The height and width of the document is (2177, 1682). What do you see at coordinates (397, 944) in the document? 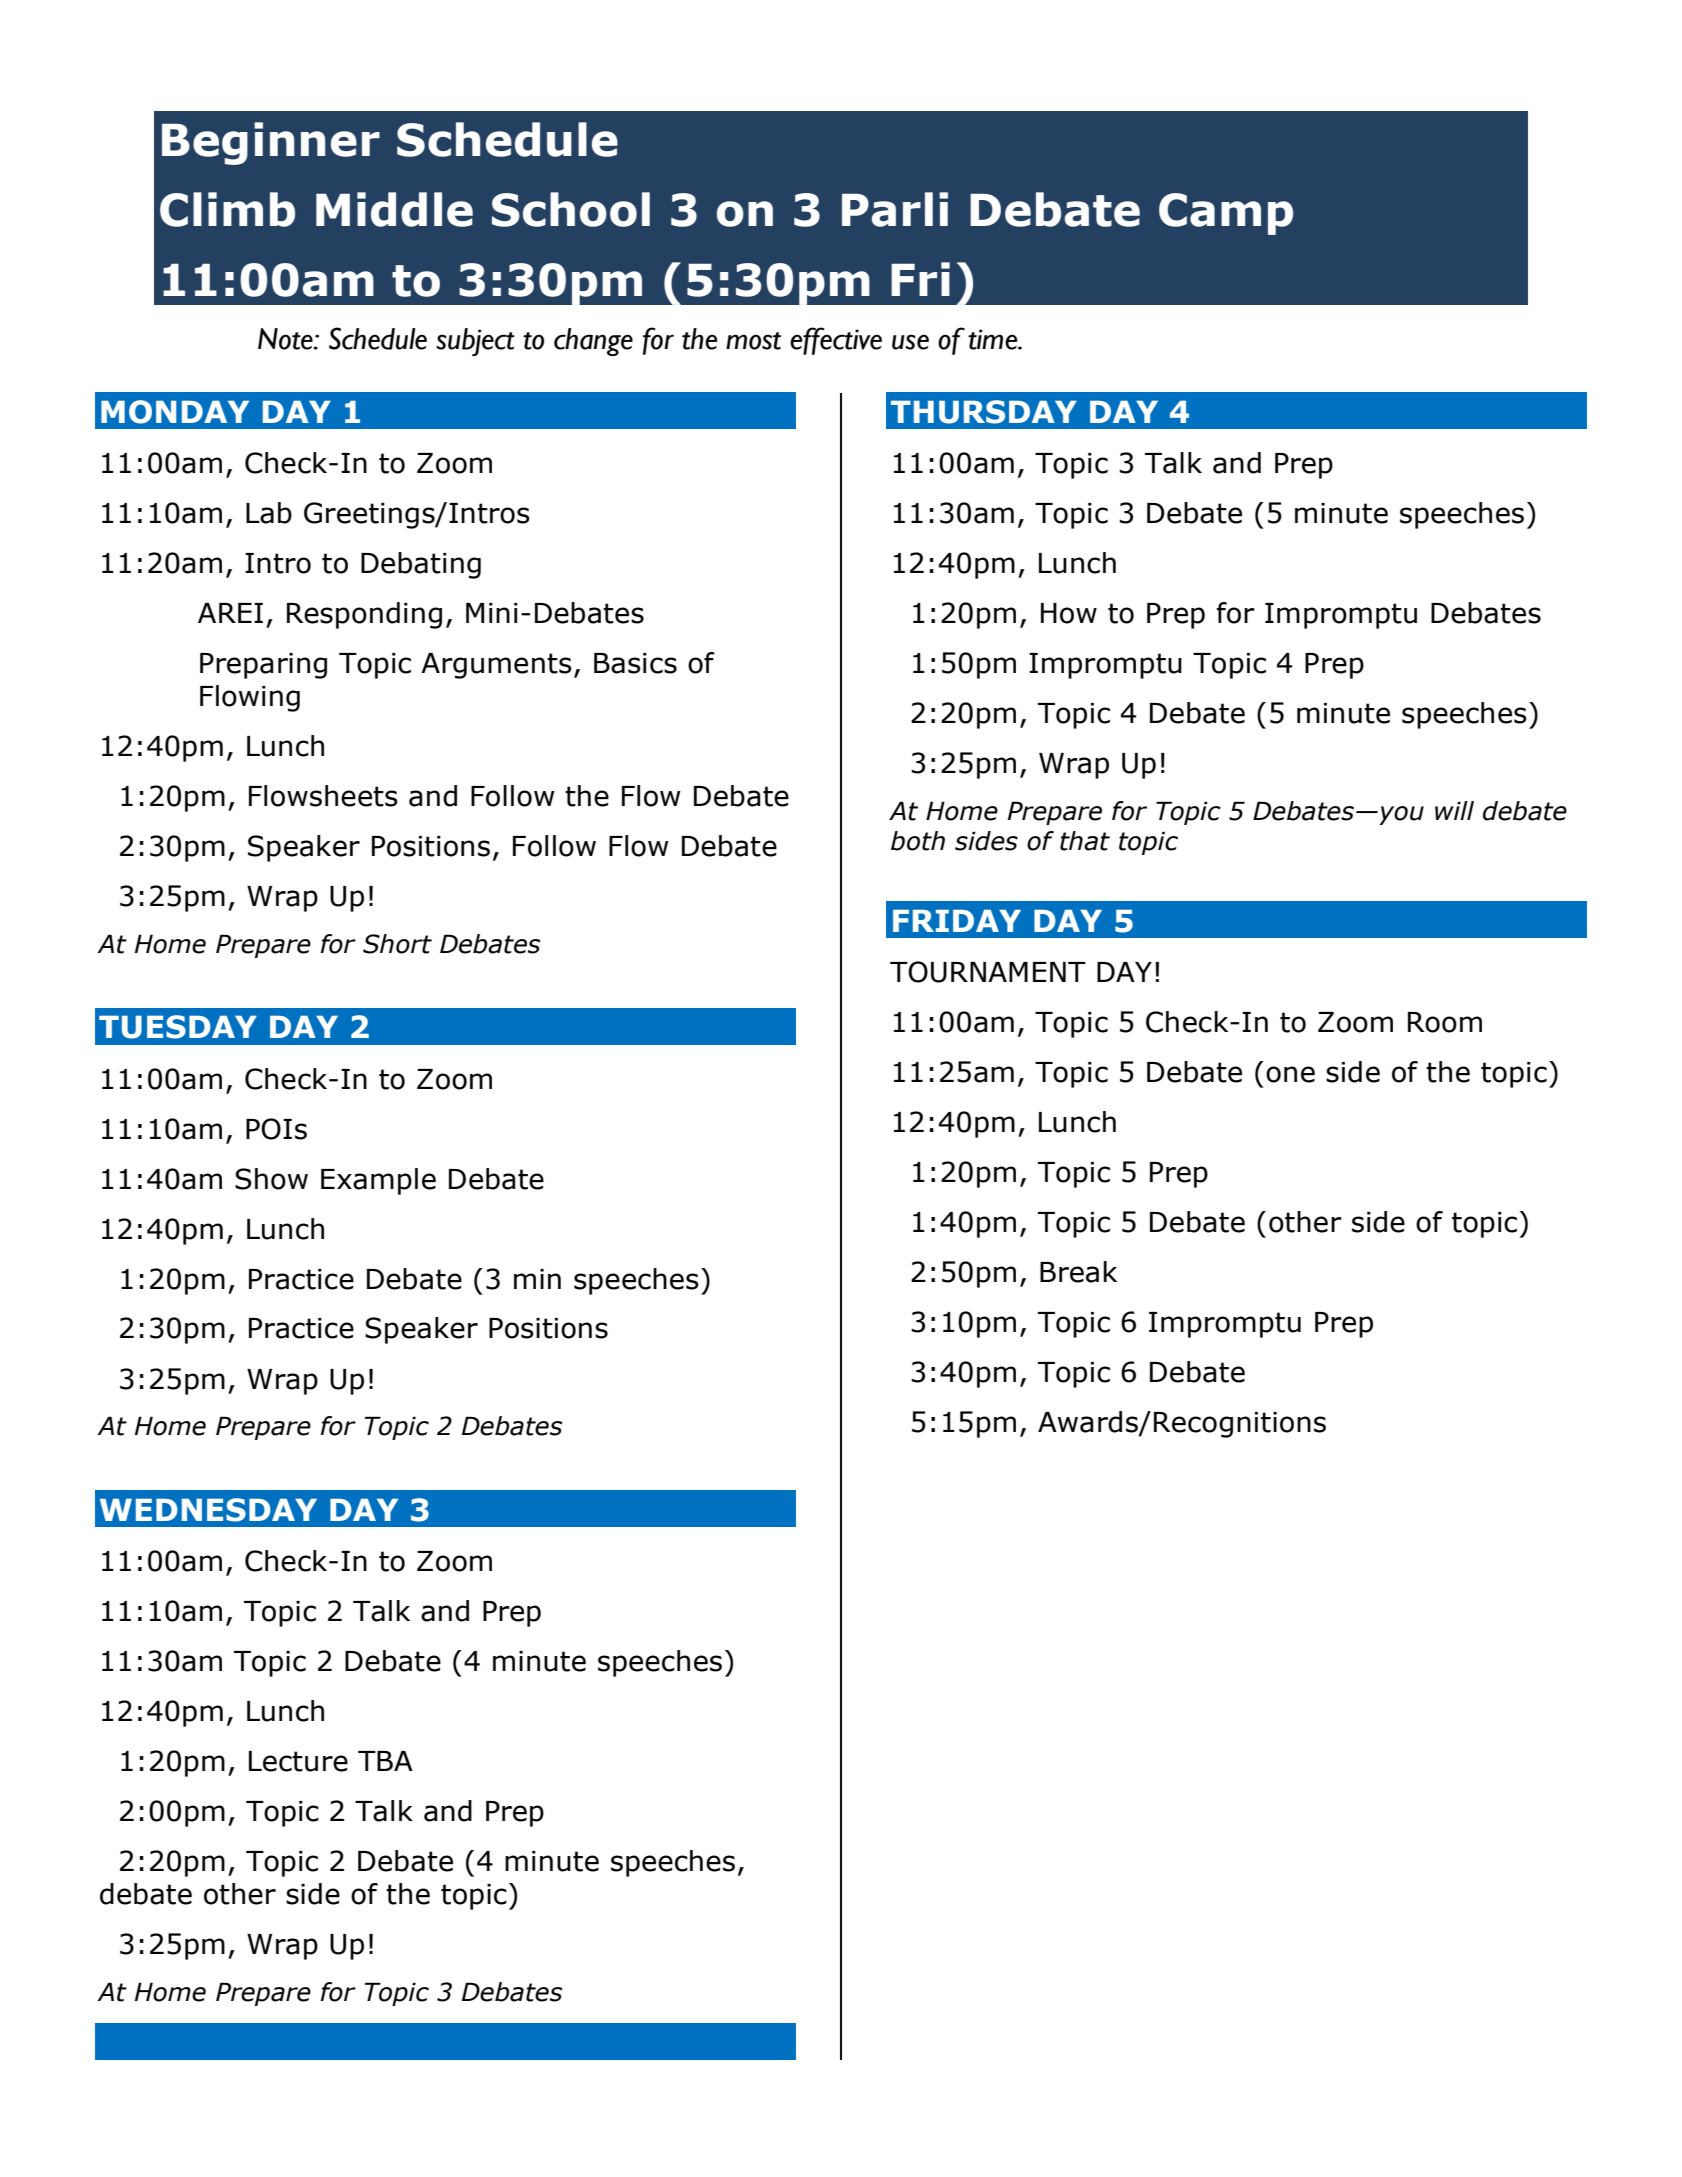
I see `Short` at bounding box center [397, 944].
